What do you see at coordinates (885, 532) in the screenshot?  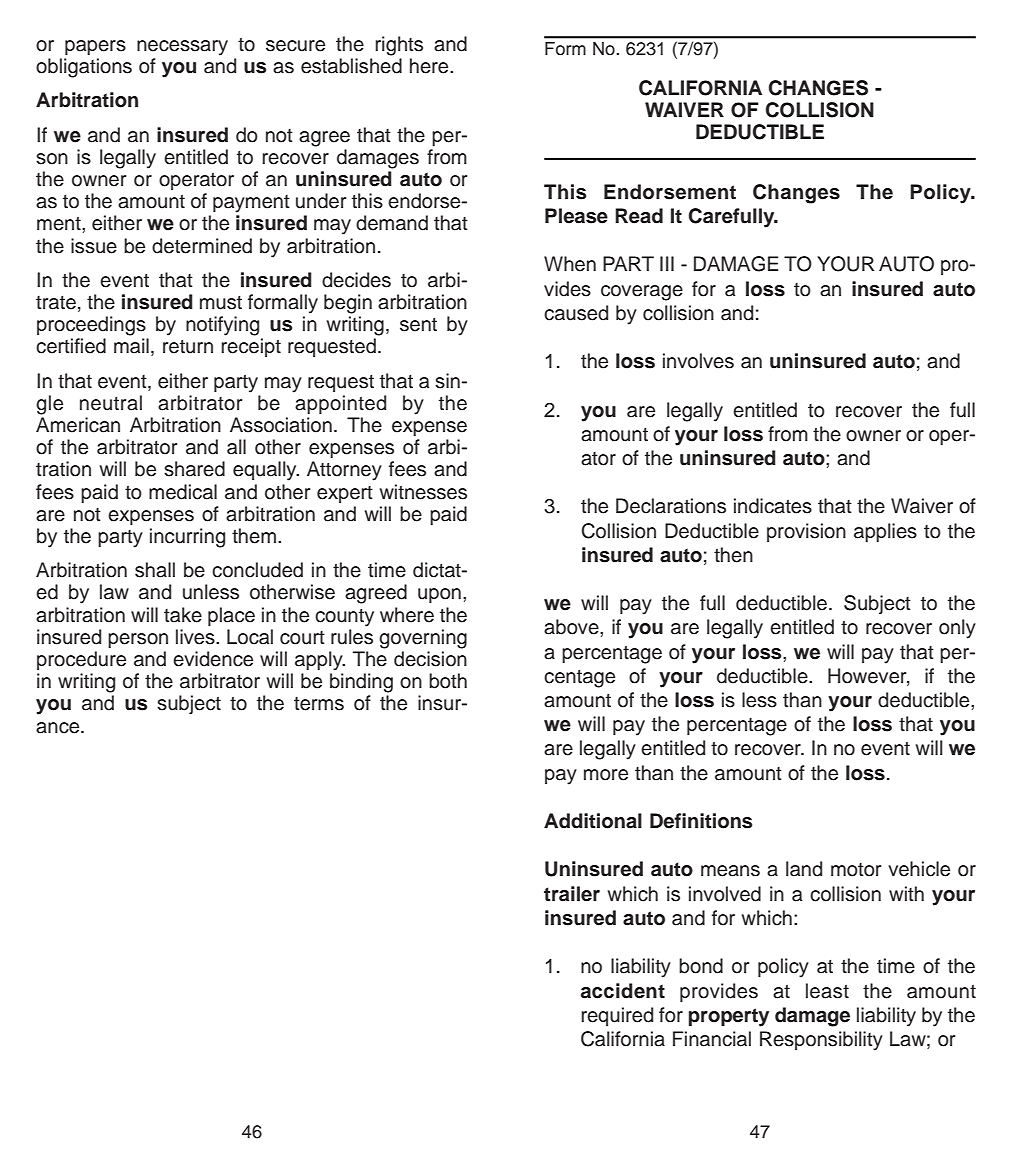 I see `applies` at bounding box center [885, 532].
